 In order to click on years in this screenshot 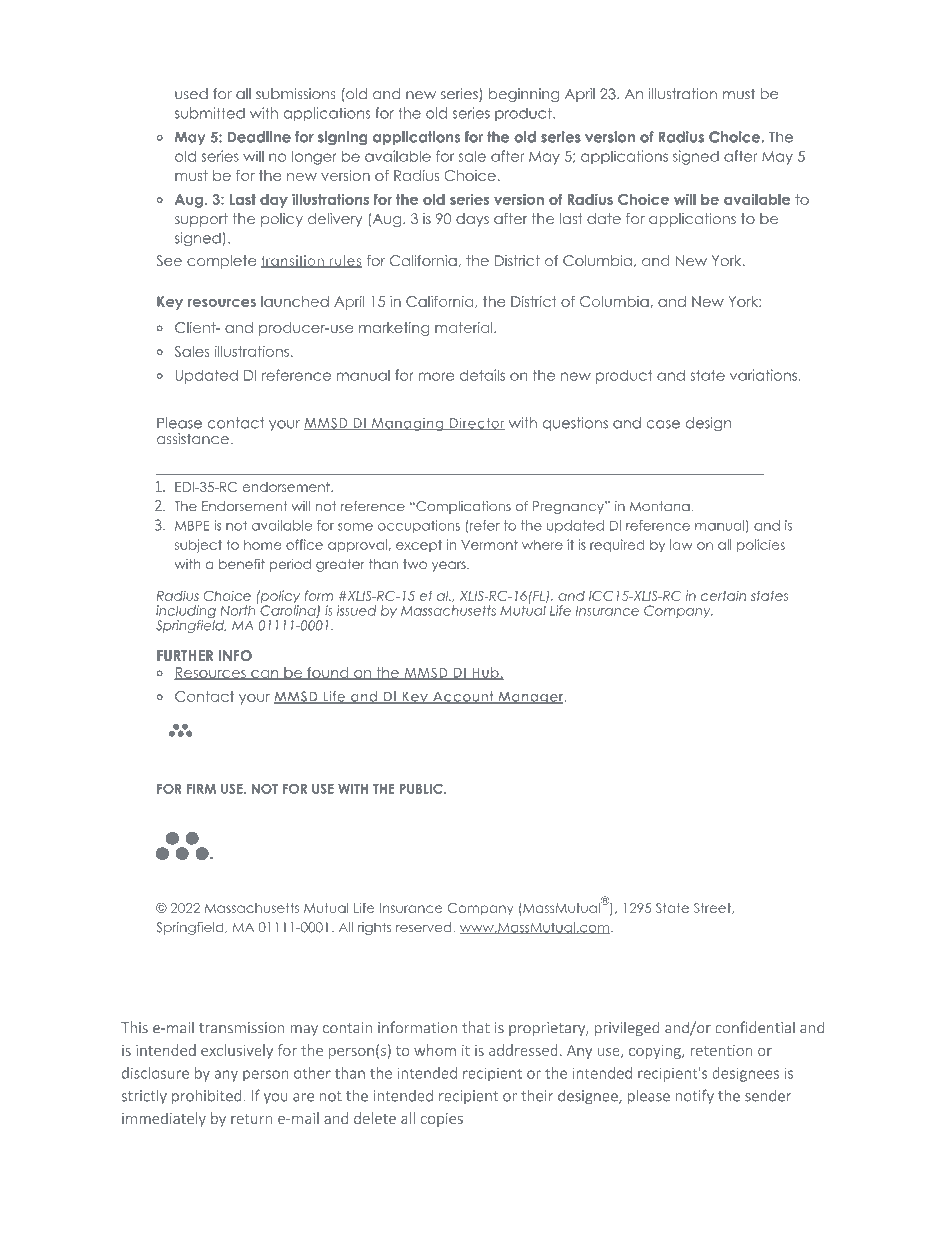, I will do `click(450, 566)`.
